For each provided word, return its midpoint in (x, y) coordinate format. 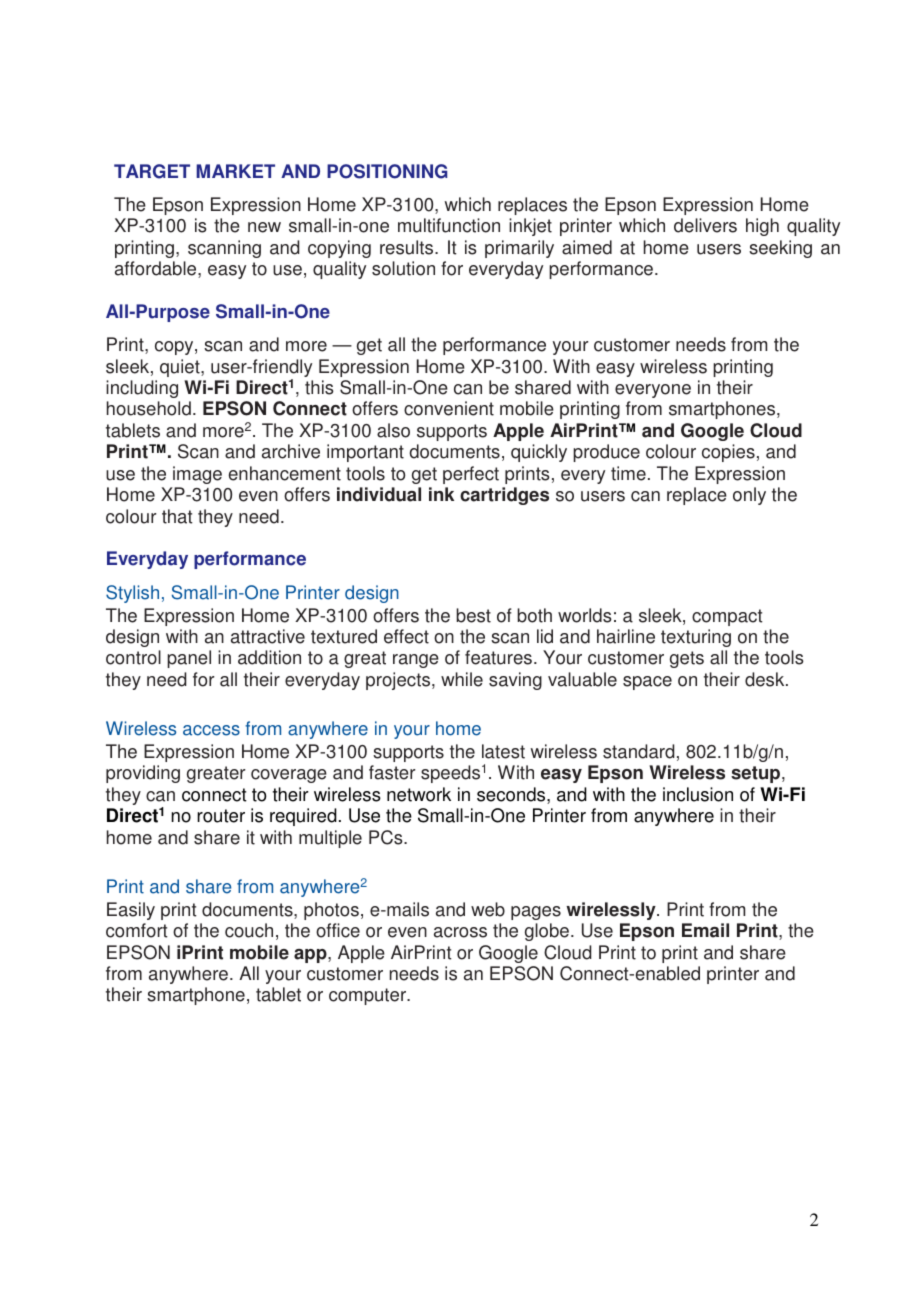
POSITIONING (387, 171)
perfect (471, 475)
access (211, 730)
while (462, 679)
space (647, 683)
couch (249, 930)
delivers (705, 225)
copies (728, 453)
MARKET (235, 171)
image (197, 475)
